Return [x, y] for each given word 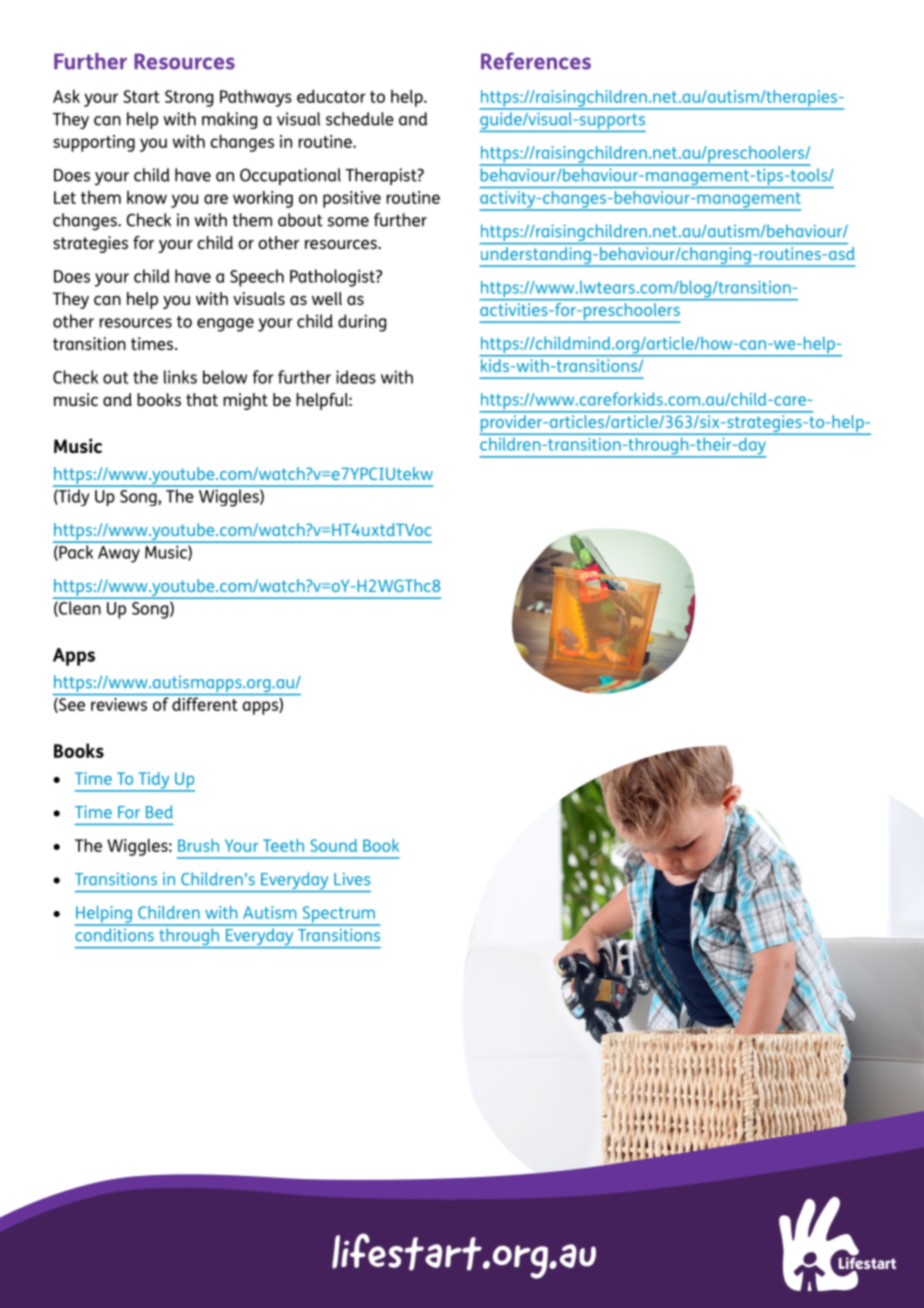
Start [141, 96]
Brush [198, 845]
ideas [356, 377]
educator [331, 96]
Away [119, 554]
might [245, 401]
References [536, 61]
